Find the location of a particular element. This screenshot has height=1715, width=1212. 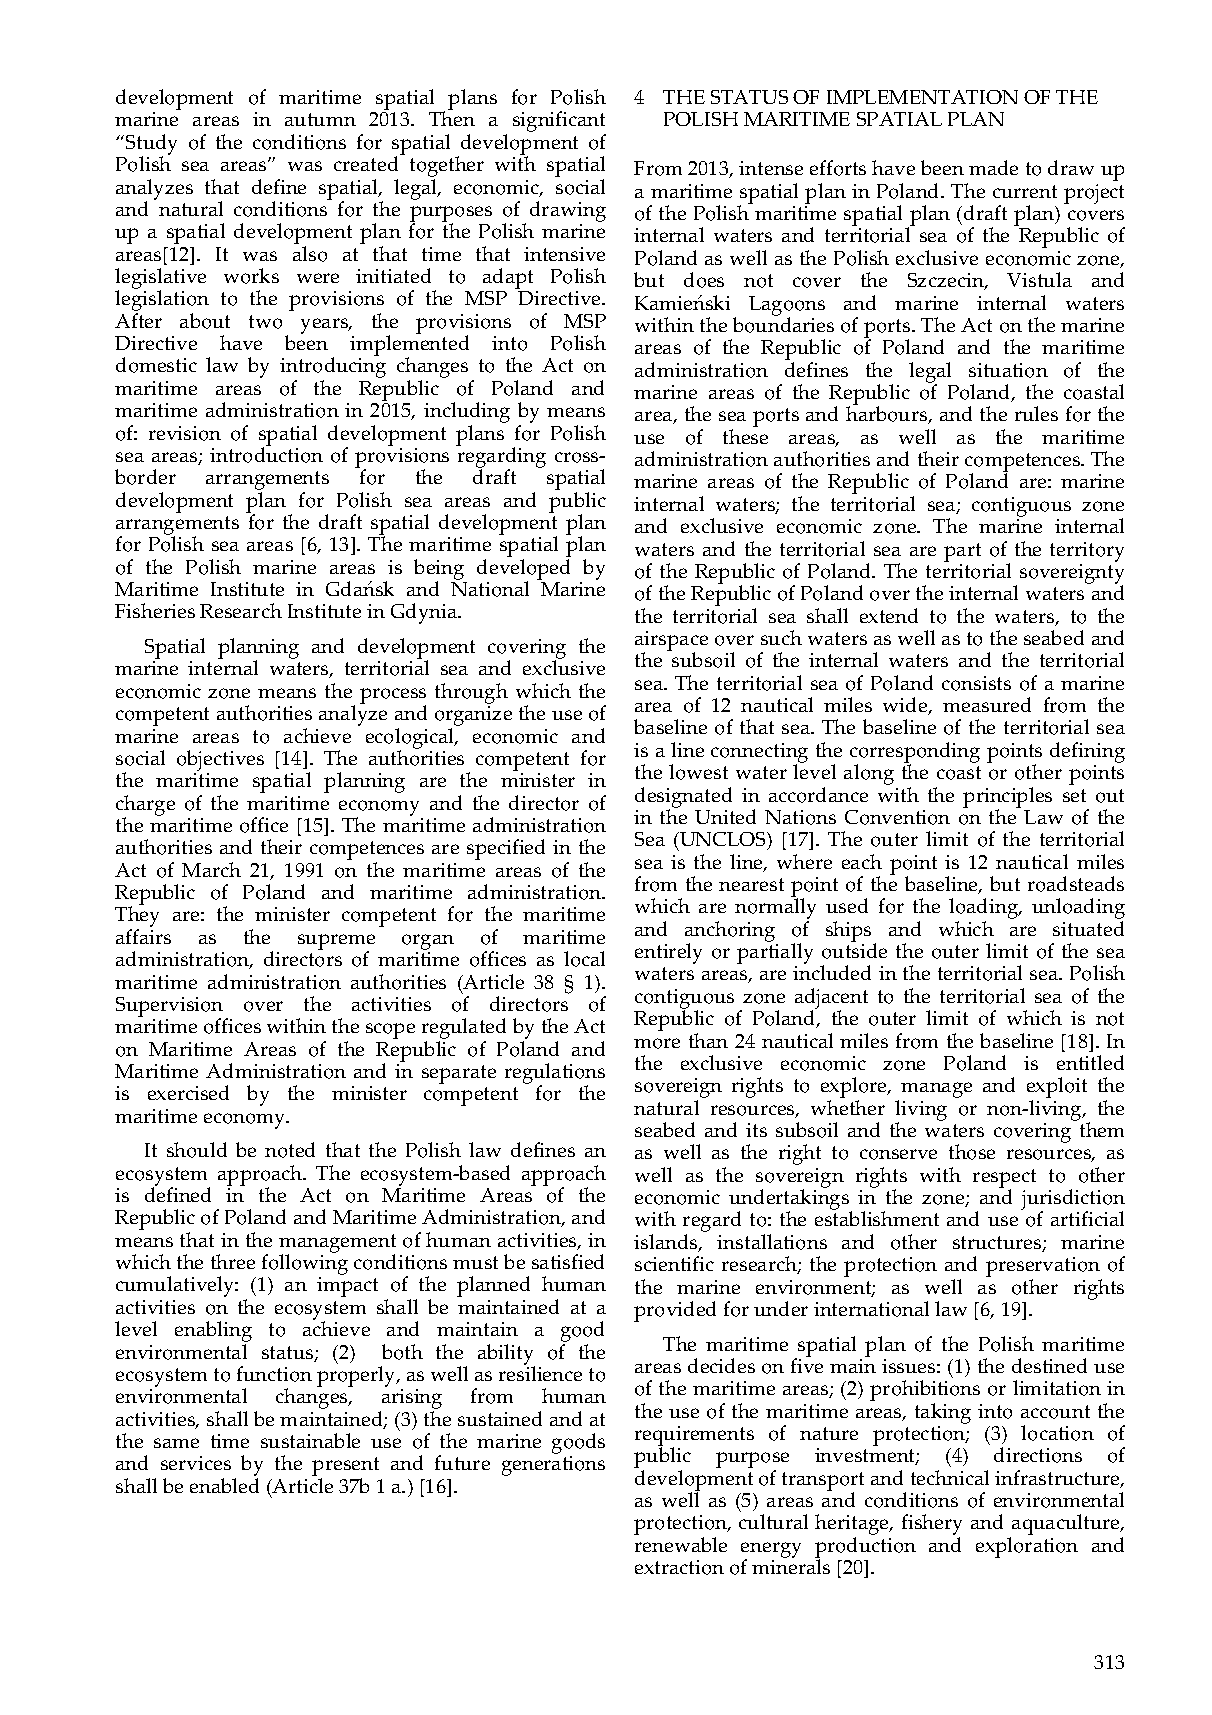

autumn is located at coordinates (320, 119).
